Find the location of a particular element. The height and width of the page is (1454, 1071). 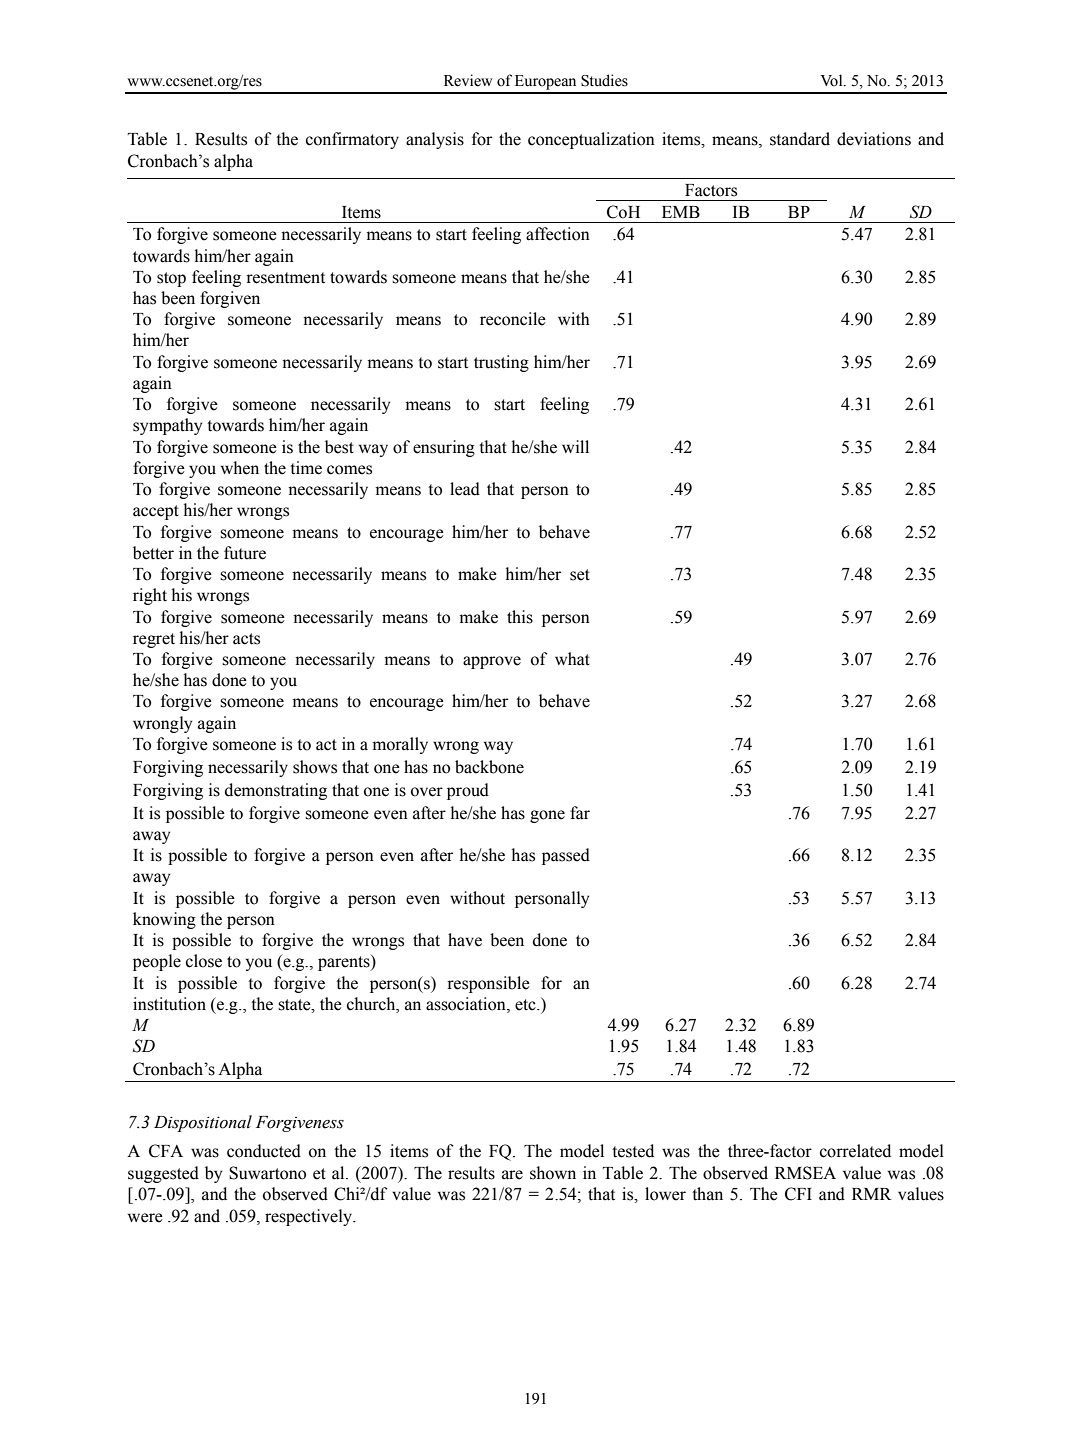

acts is located at coordinates (246, 639).
